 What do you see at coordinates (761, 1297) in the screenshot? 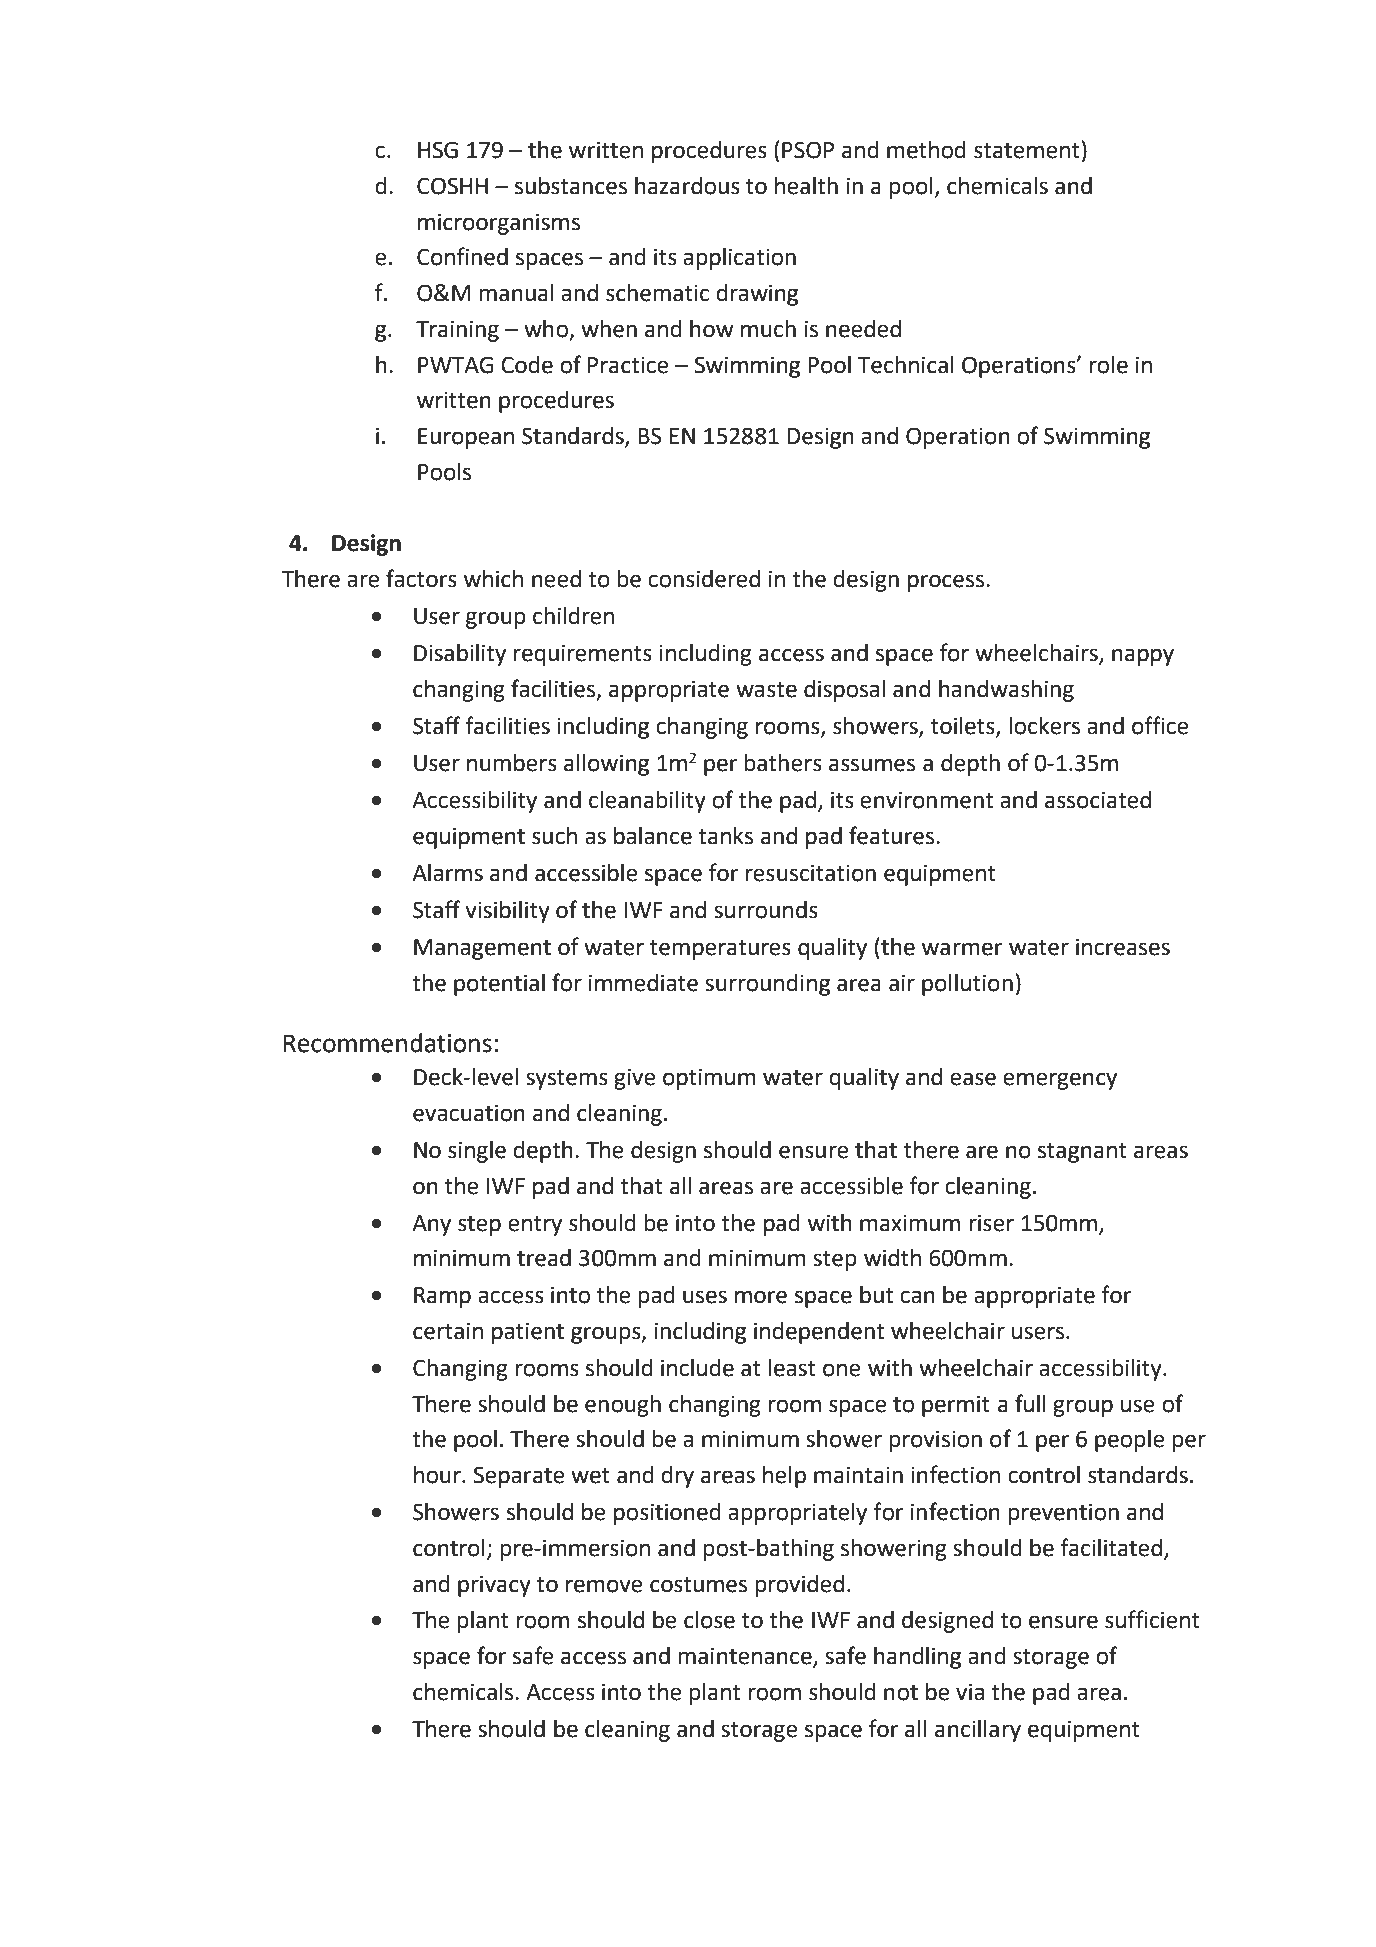
I see `more` at bounding box center [761, 1297].
